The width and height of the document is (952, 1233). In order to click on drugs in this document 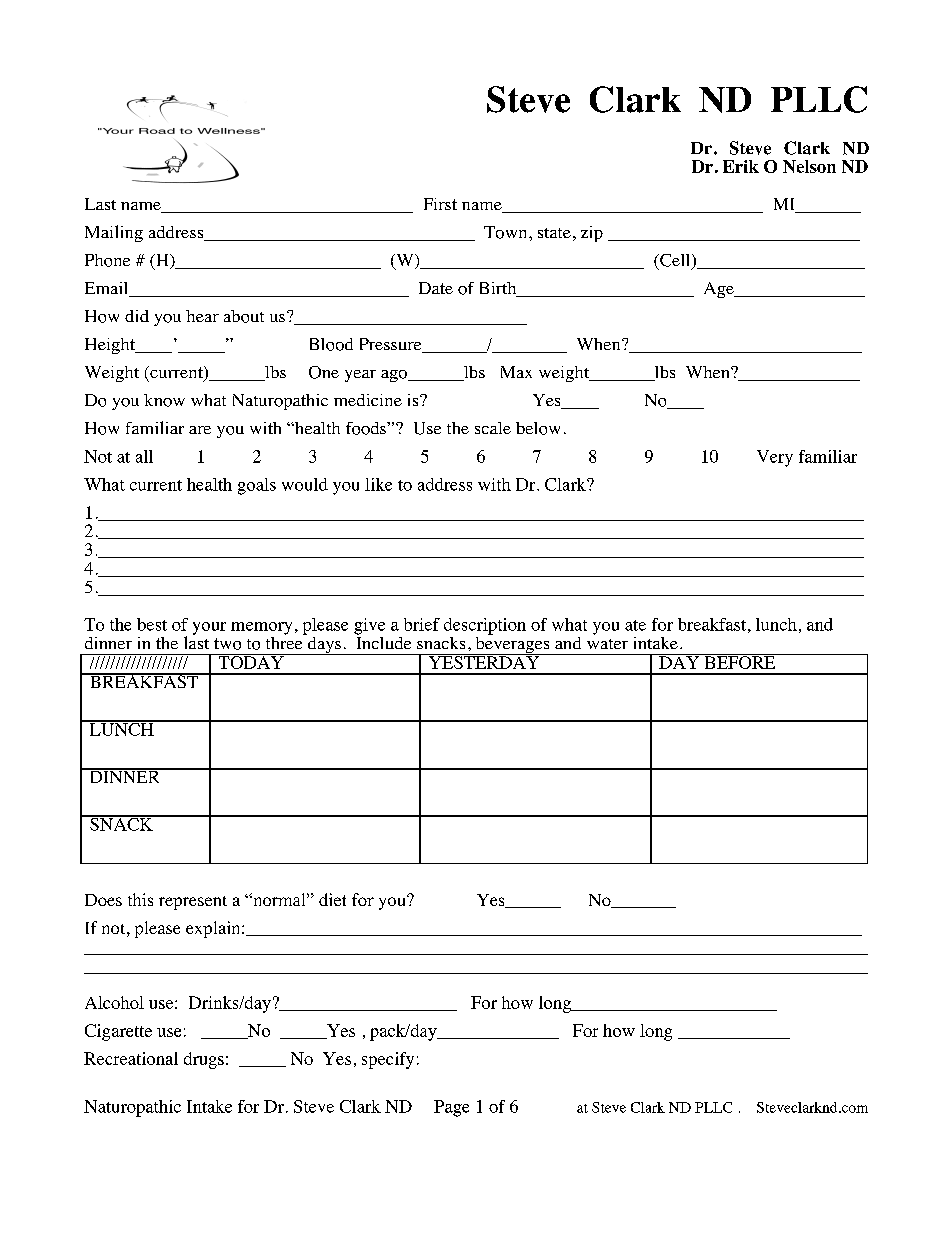, I will do `click(204, 1060)`.
